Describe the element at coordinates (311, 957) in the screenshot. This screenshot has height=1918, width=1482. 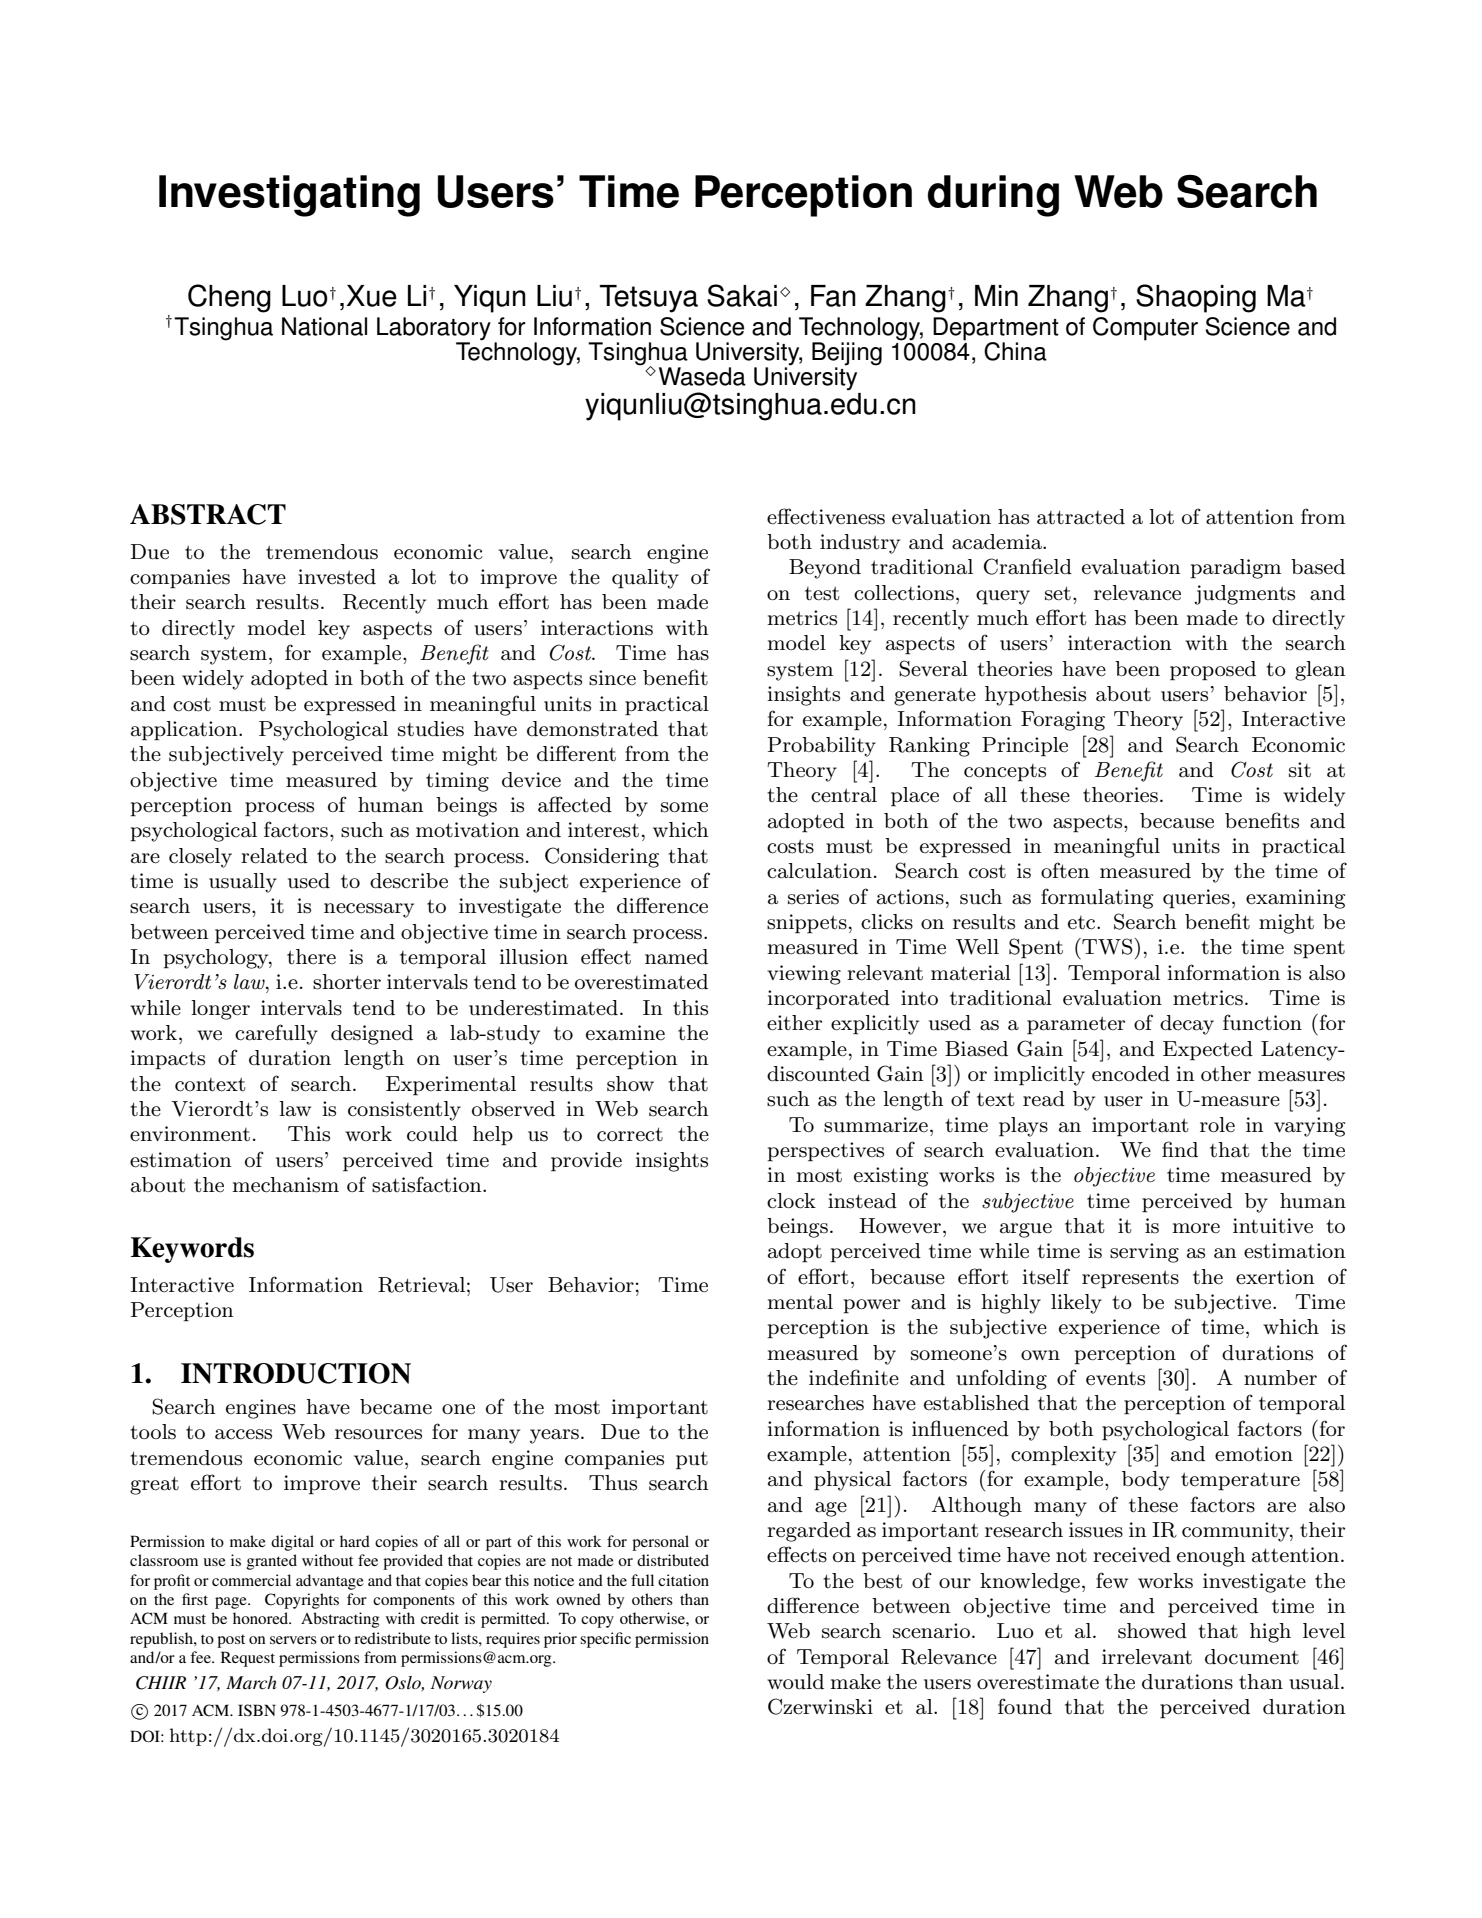
I see `there` at that location.
